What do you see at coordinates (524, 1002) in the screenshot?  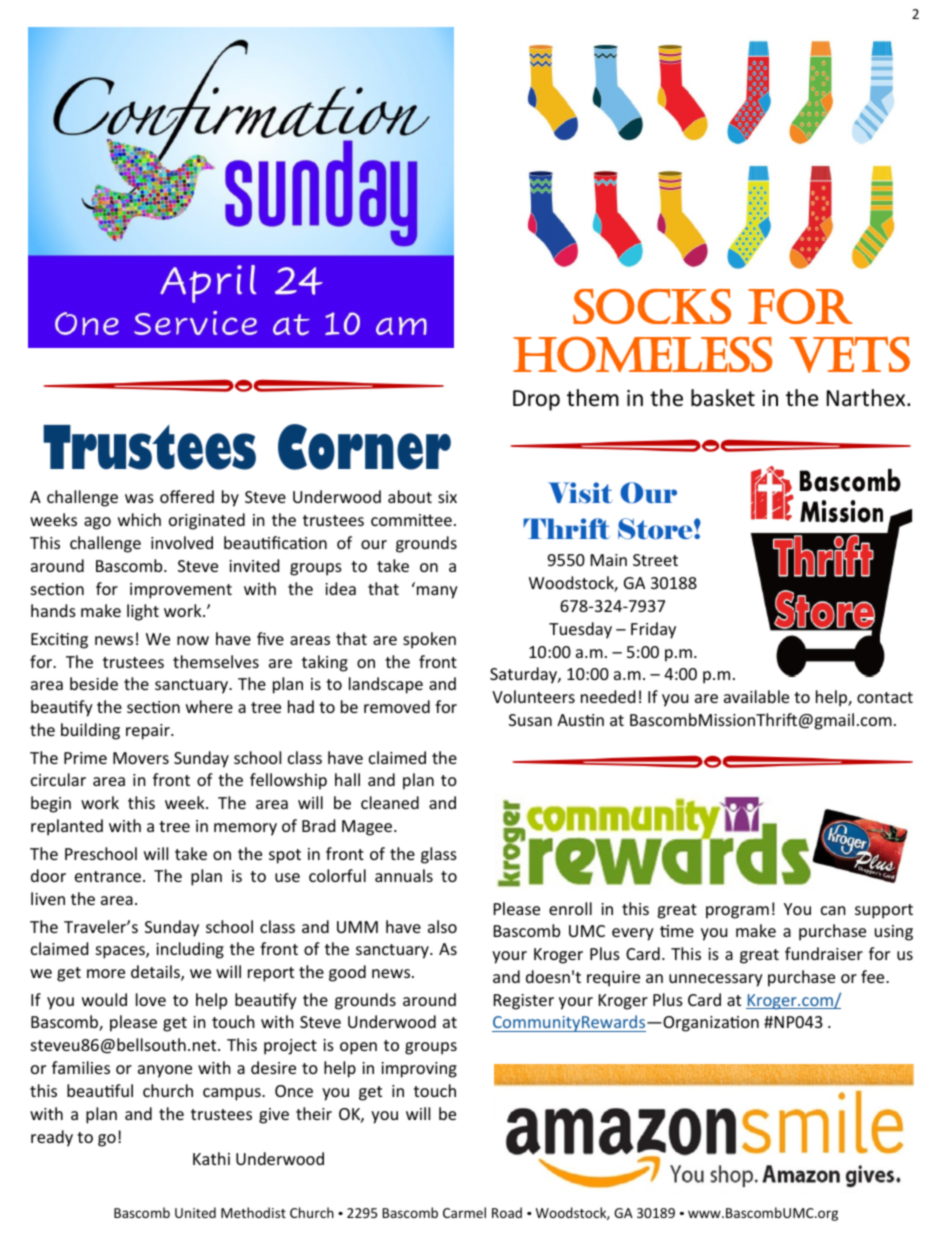 I see `Register` at bounding box center [524, 1002].
